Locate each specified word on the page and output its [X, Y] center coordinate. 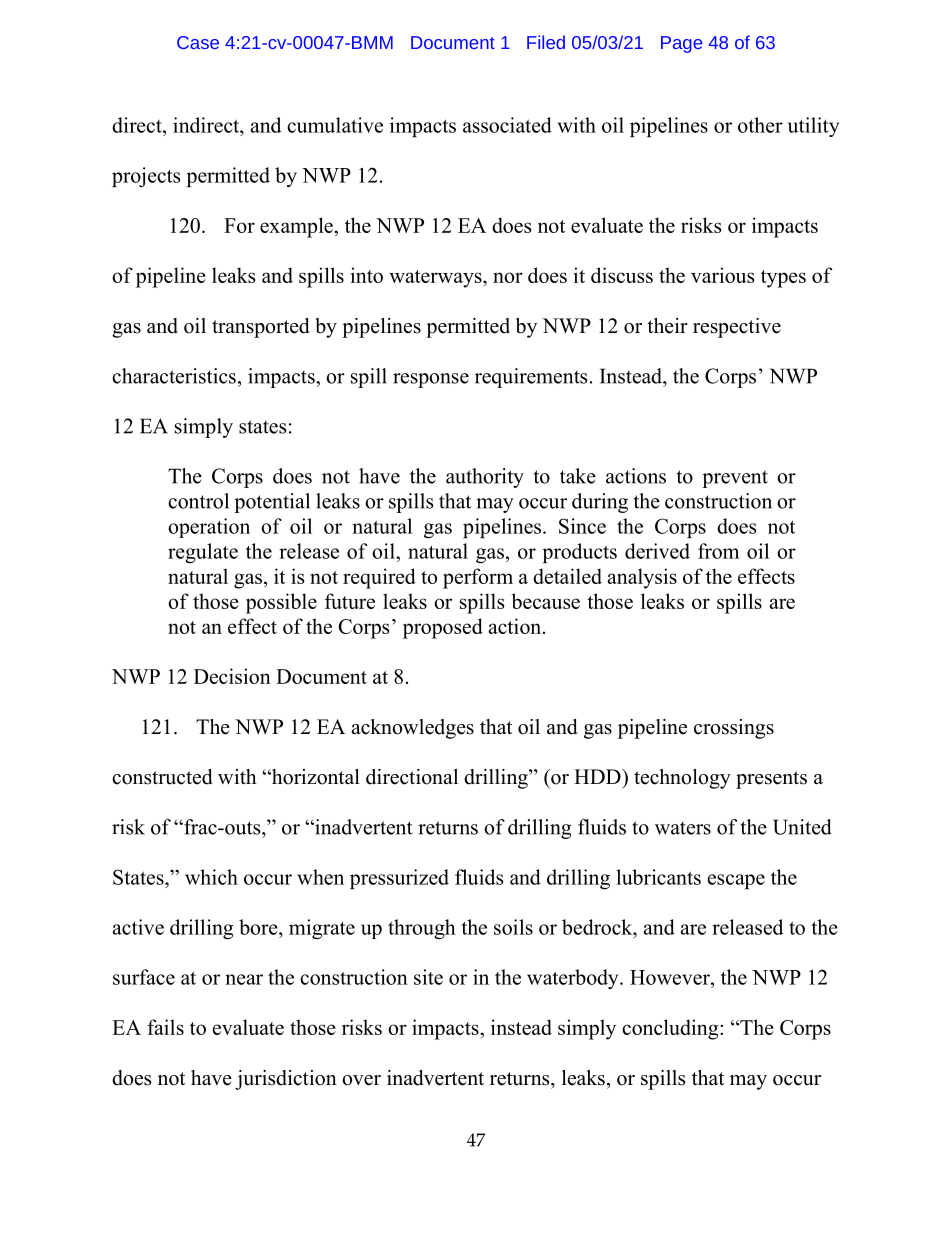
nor [508, 277]
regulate [203, 553]
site [428, 977]
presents [771, 780]
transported [260, 328]
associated [507, 125]
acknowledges [413, 729]
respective [737, 328]
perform [478, 578]
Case [198, 42]
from [718, 551]
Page [681, 44]
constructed [162, 777]
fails [165, 1027]
